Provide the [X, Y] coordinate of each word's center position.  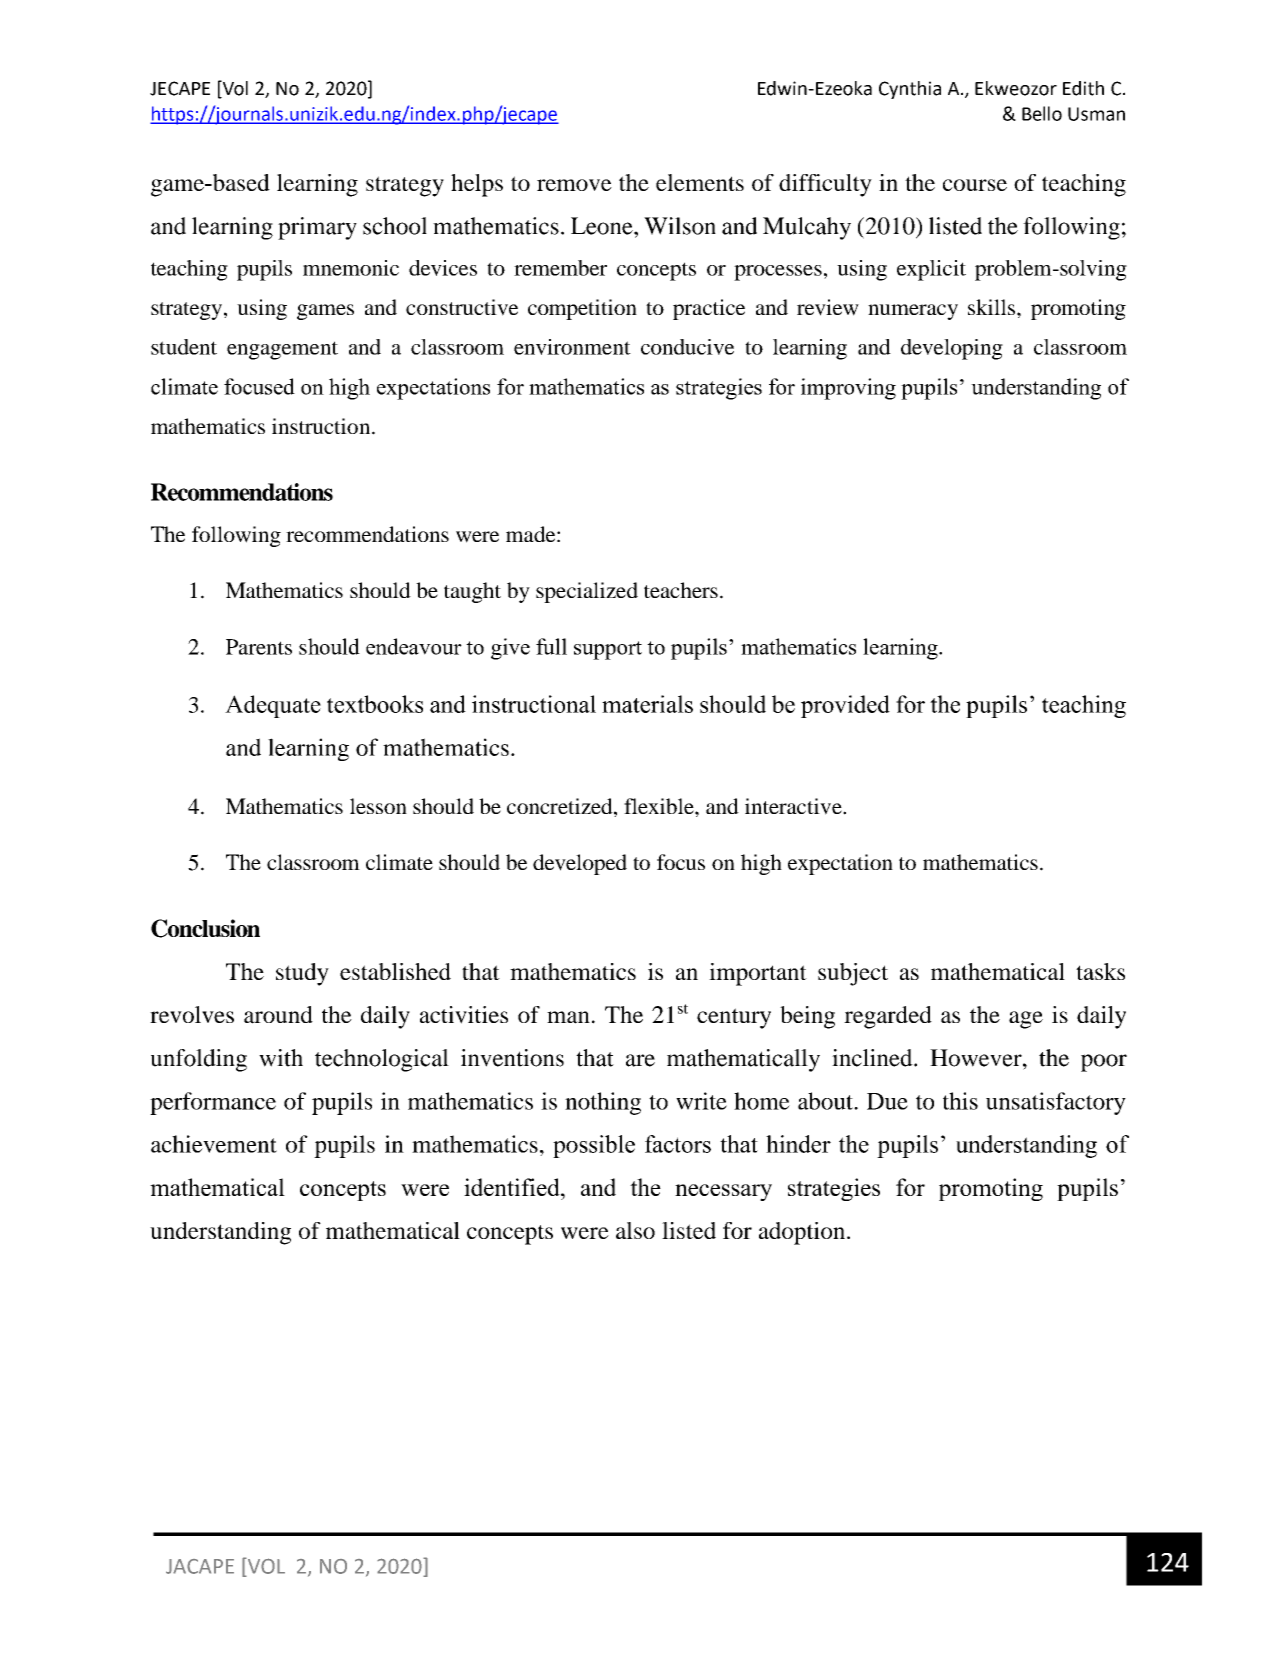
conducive [687, 347]
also [635, 1230]
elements [700, 182]
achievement [214, 1144]
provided [845, 706]
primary [317, 228]
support [608, 650]
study [302, 974]
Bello [1042, 113]
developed [580, 864]
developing [952, 349]
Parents [259, 647]
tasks [1100, 971]
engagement [282, 350]
